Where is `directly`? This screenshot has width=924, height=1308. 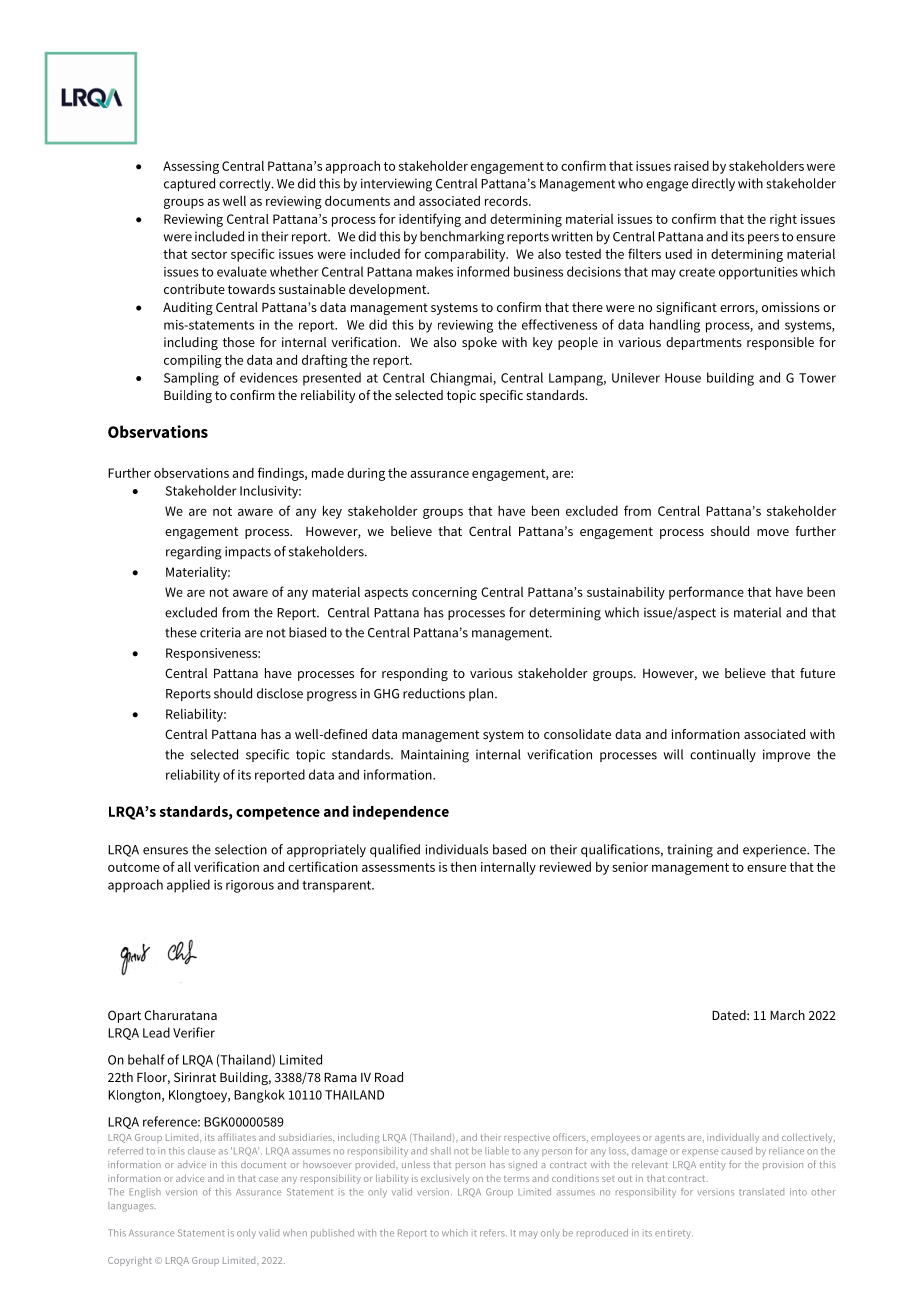
directly is located at coordinates (713, 184).
